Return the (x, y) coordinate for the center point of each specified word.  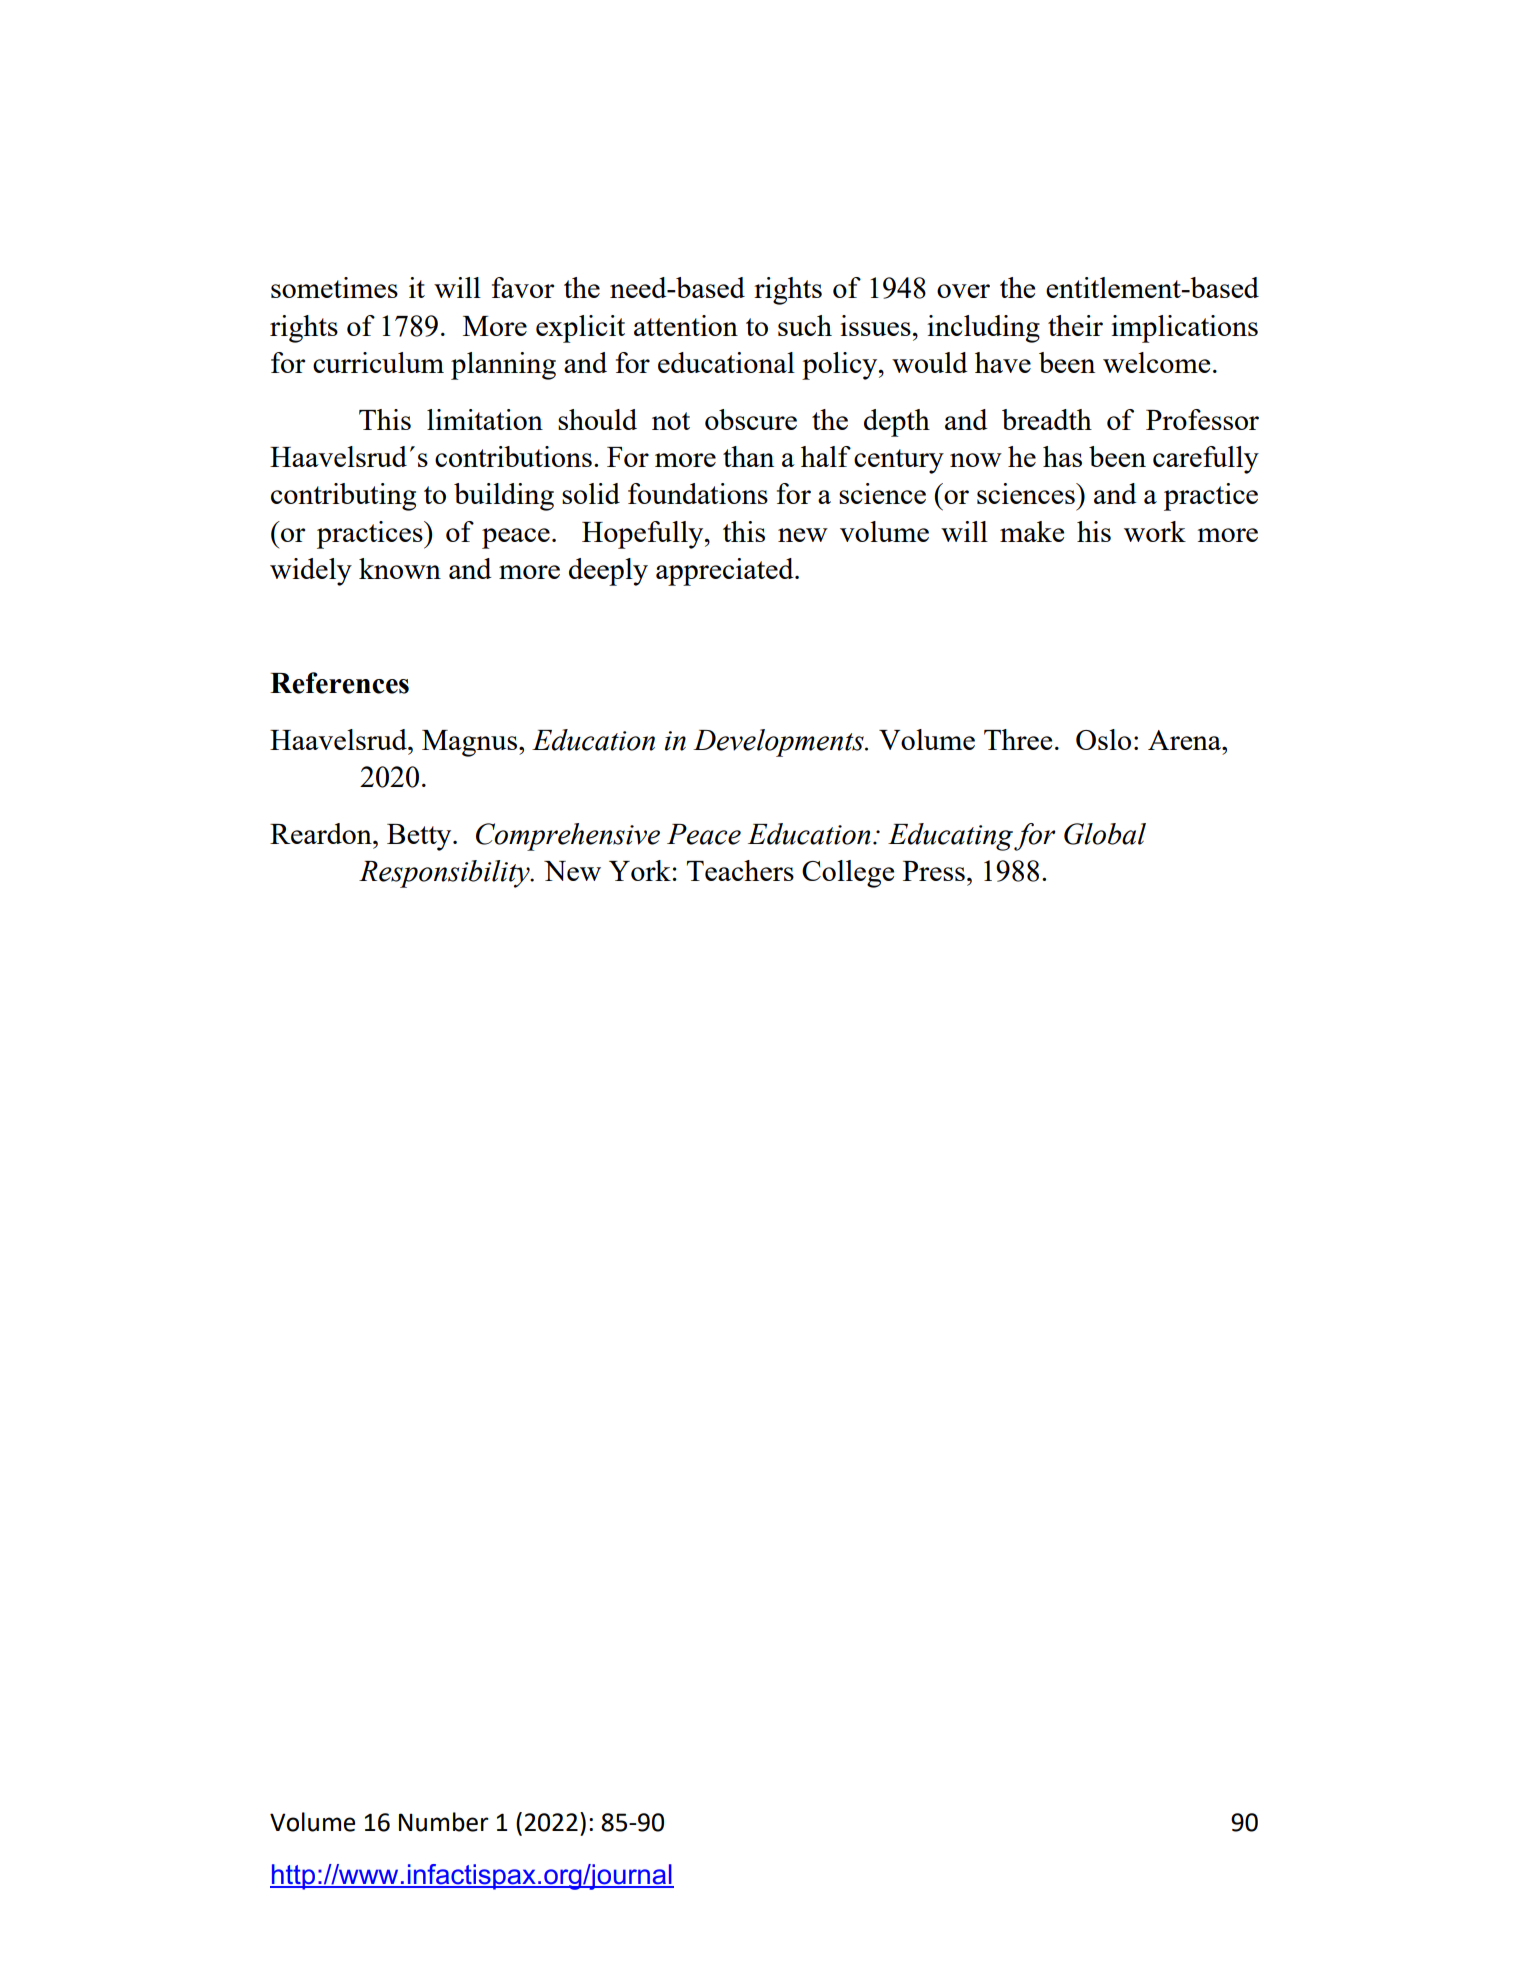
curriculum (378, 362)
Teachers (740, 870)
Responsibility (445, 874)
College (848, 874)
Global (1105, 834)
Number (444, 1822)
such (805, 325)
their (1075, 325)
